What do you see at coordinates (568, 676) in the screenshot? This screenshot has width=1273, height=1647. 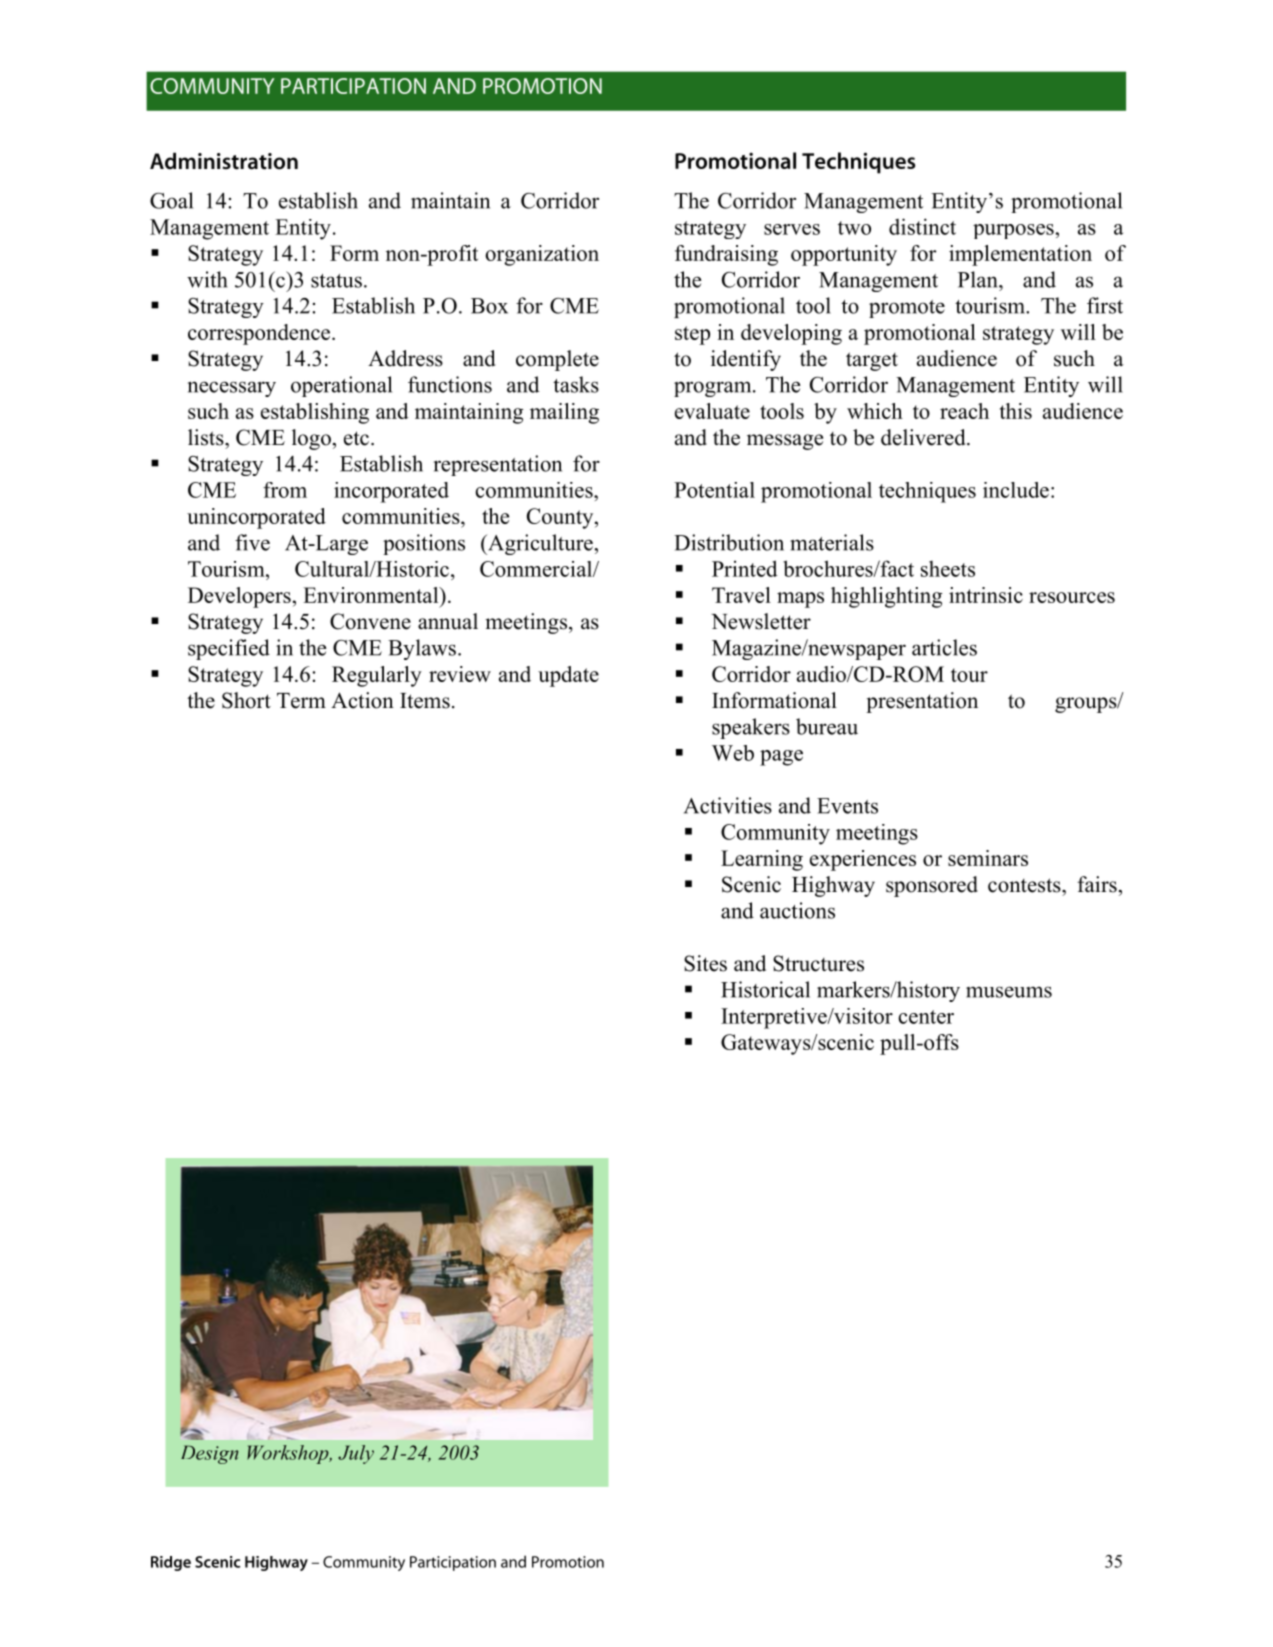 I see `update` at bounding box center [568, 676].
